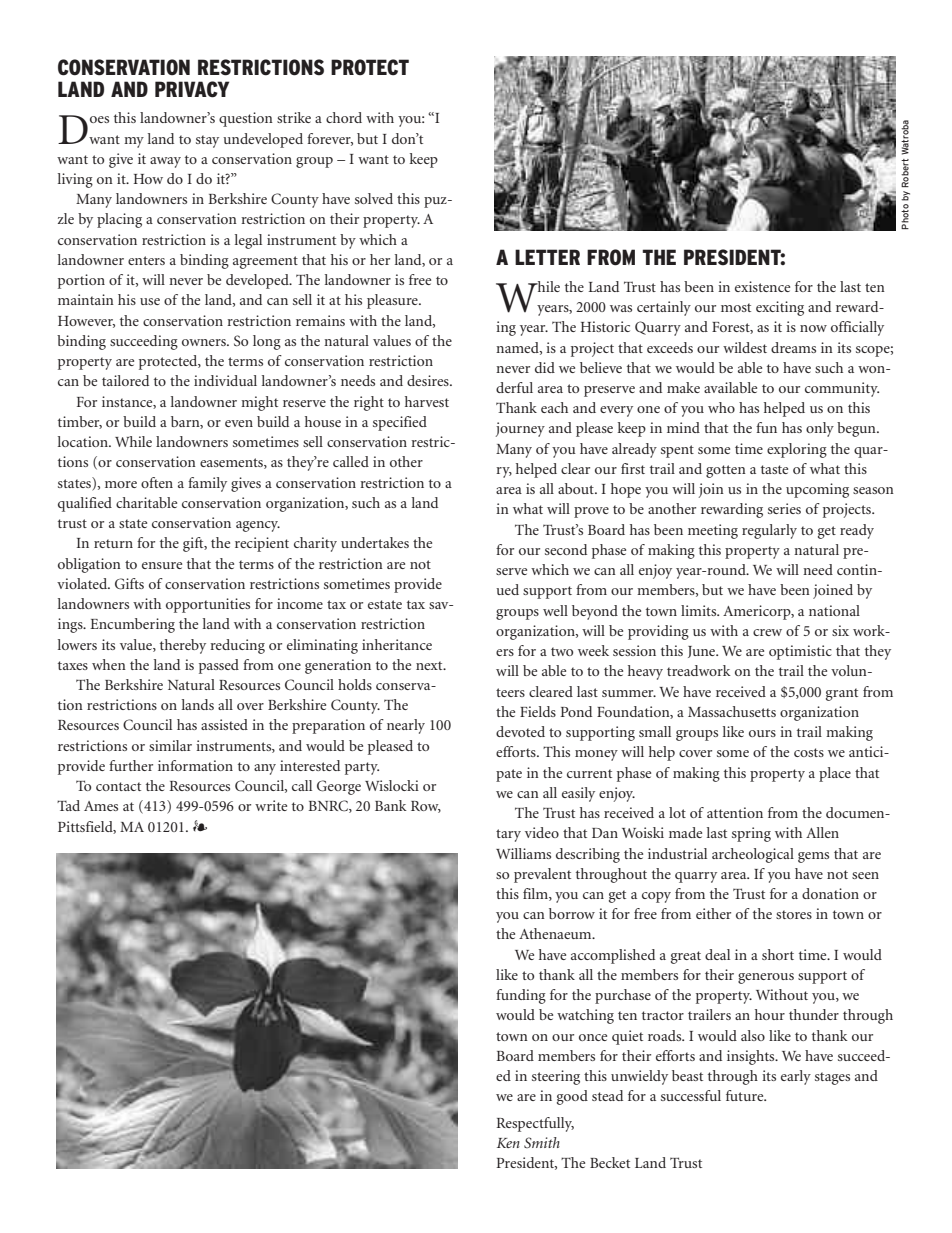 The width and height of the document is (952, 1233). I want to click on Bank, so click(391, 805).
